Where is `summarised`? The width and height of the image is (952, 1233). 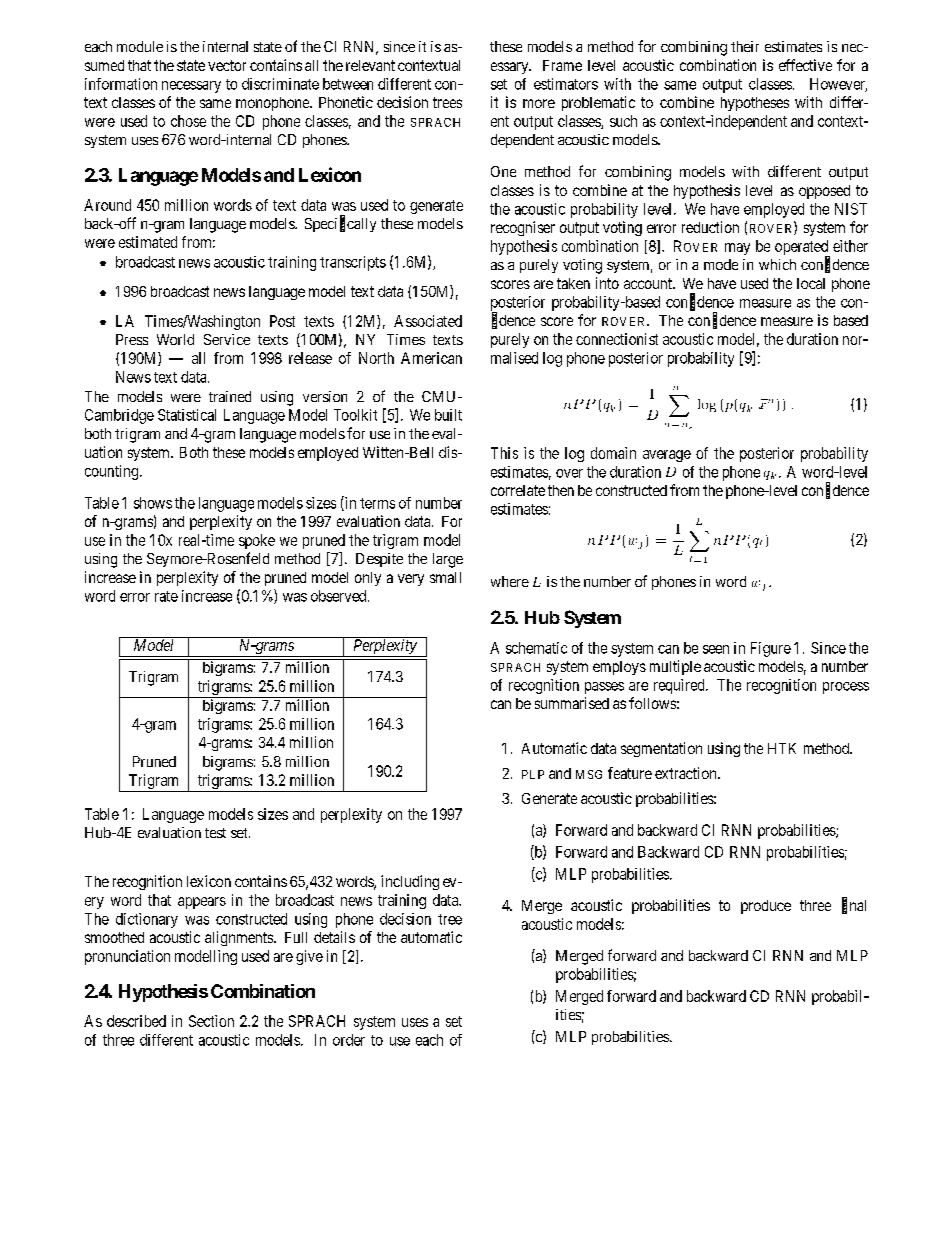
summarised is located at coordinates (572, 703).
